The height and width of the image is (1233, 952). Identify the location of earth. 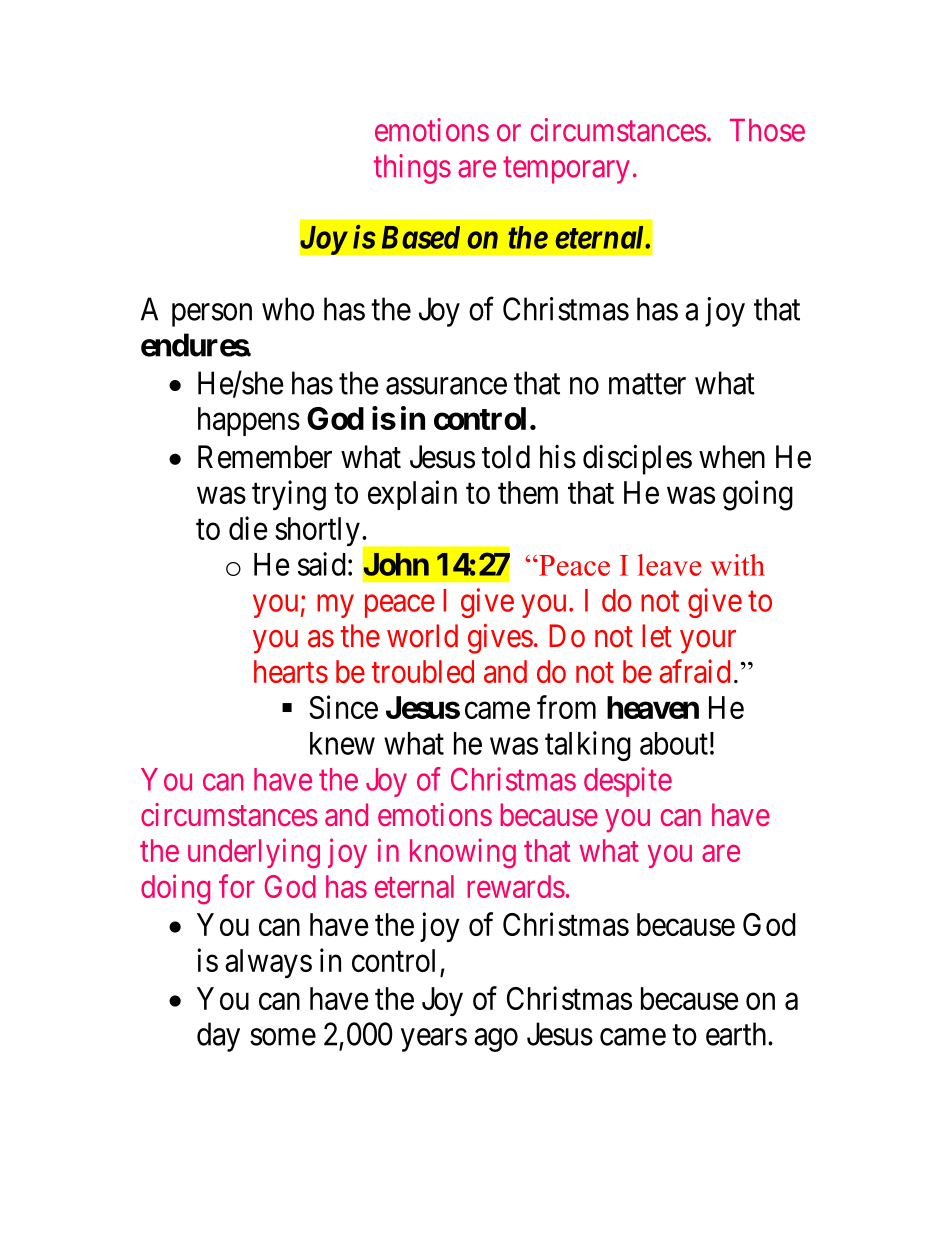
(737, 1034).
